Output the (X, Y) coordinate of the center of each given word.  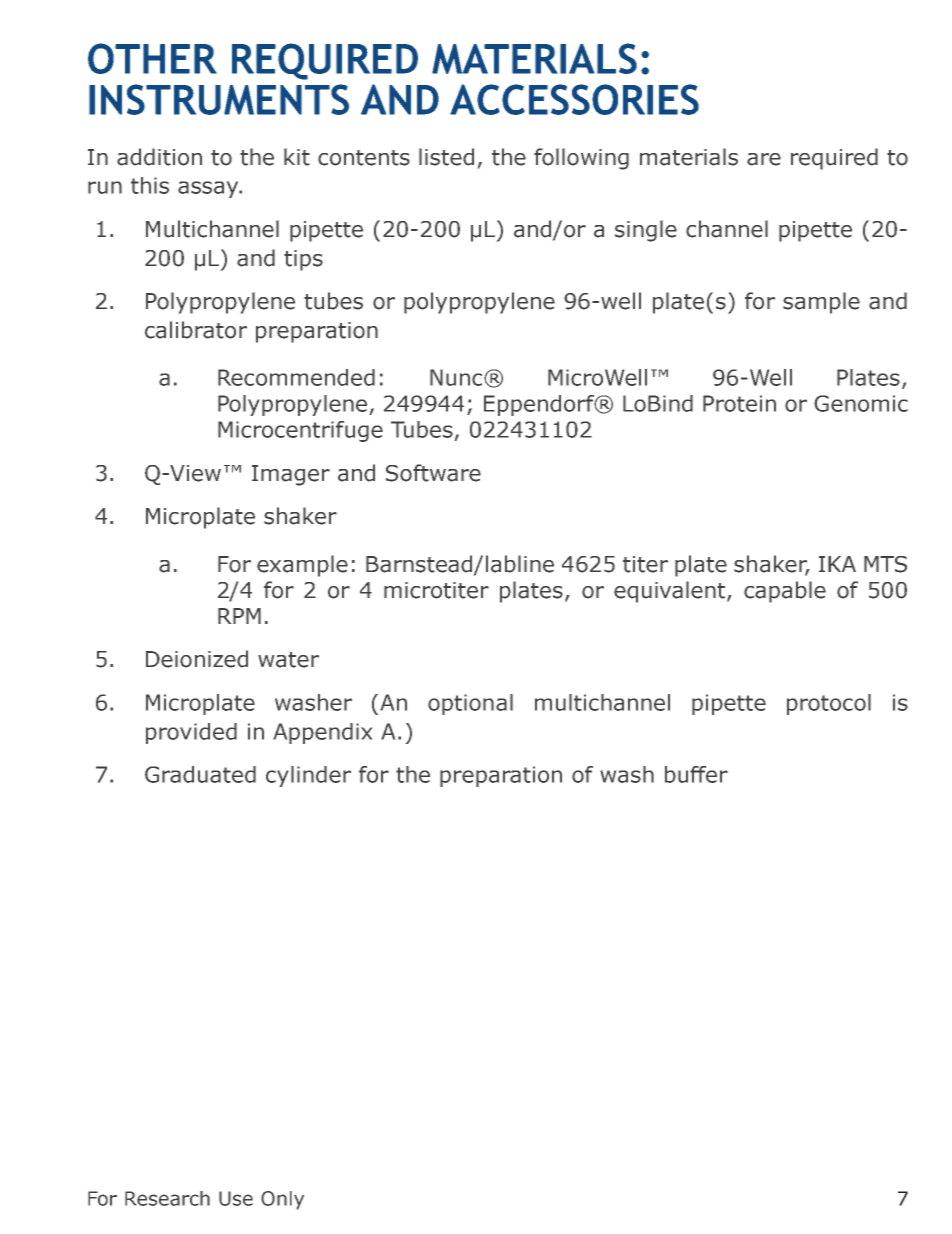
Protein (739, 403)
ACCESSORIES (574, 99)
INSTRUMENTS (219, 99)
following (581, 159)
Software (433, 473)
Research (167, 1198)
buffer (696, 774)
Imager (291, 475)
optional (470, 704)
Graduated (200, 774)
